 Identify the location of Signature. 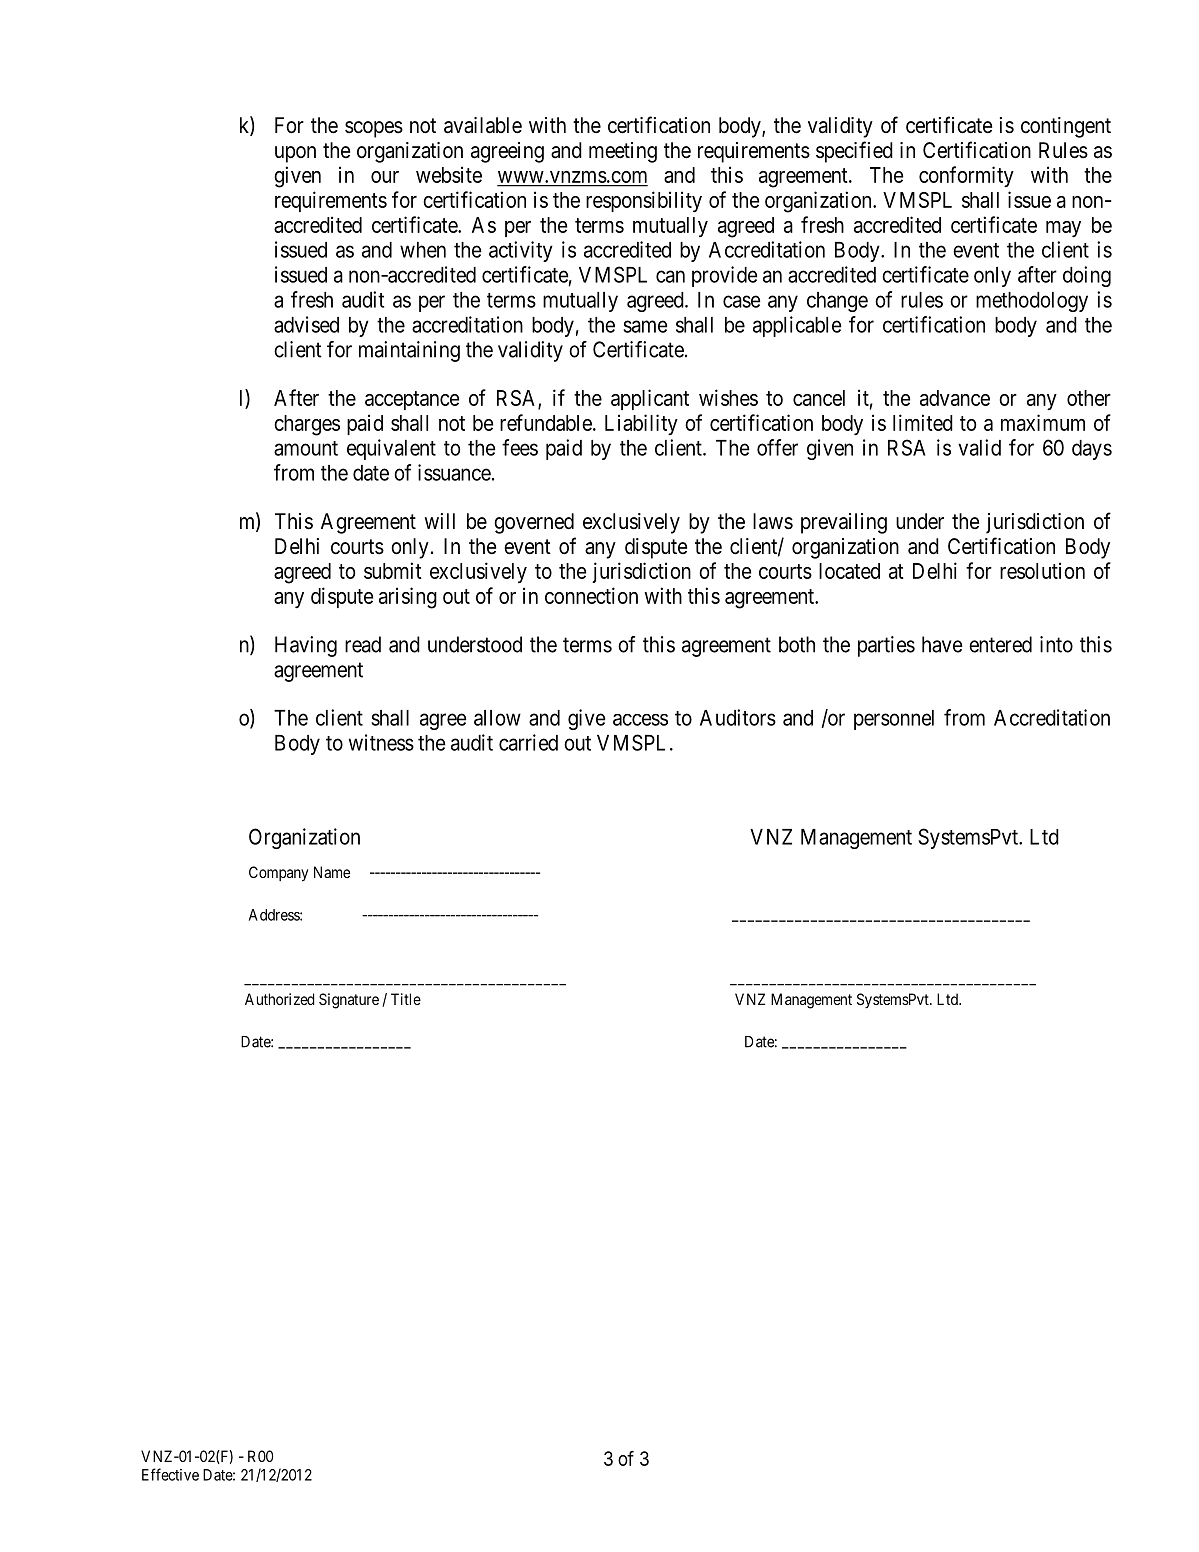
(349, 1001).
